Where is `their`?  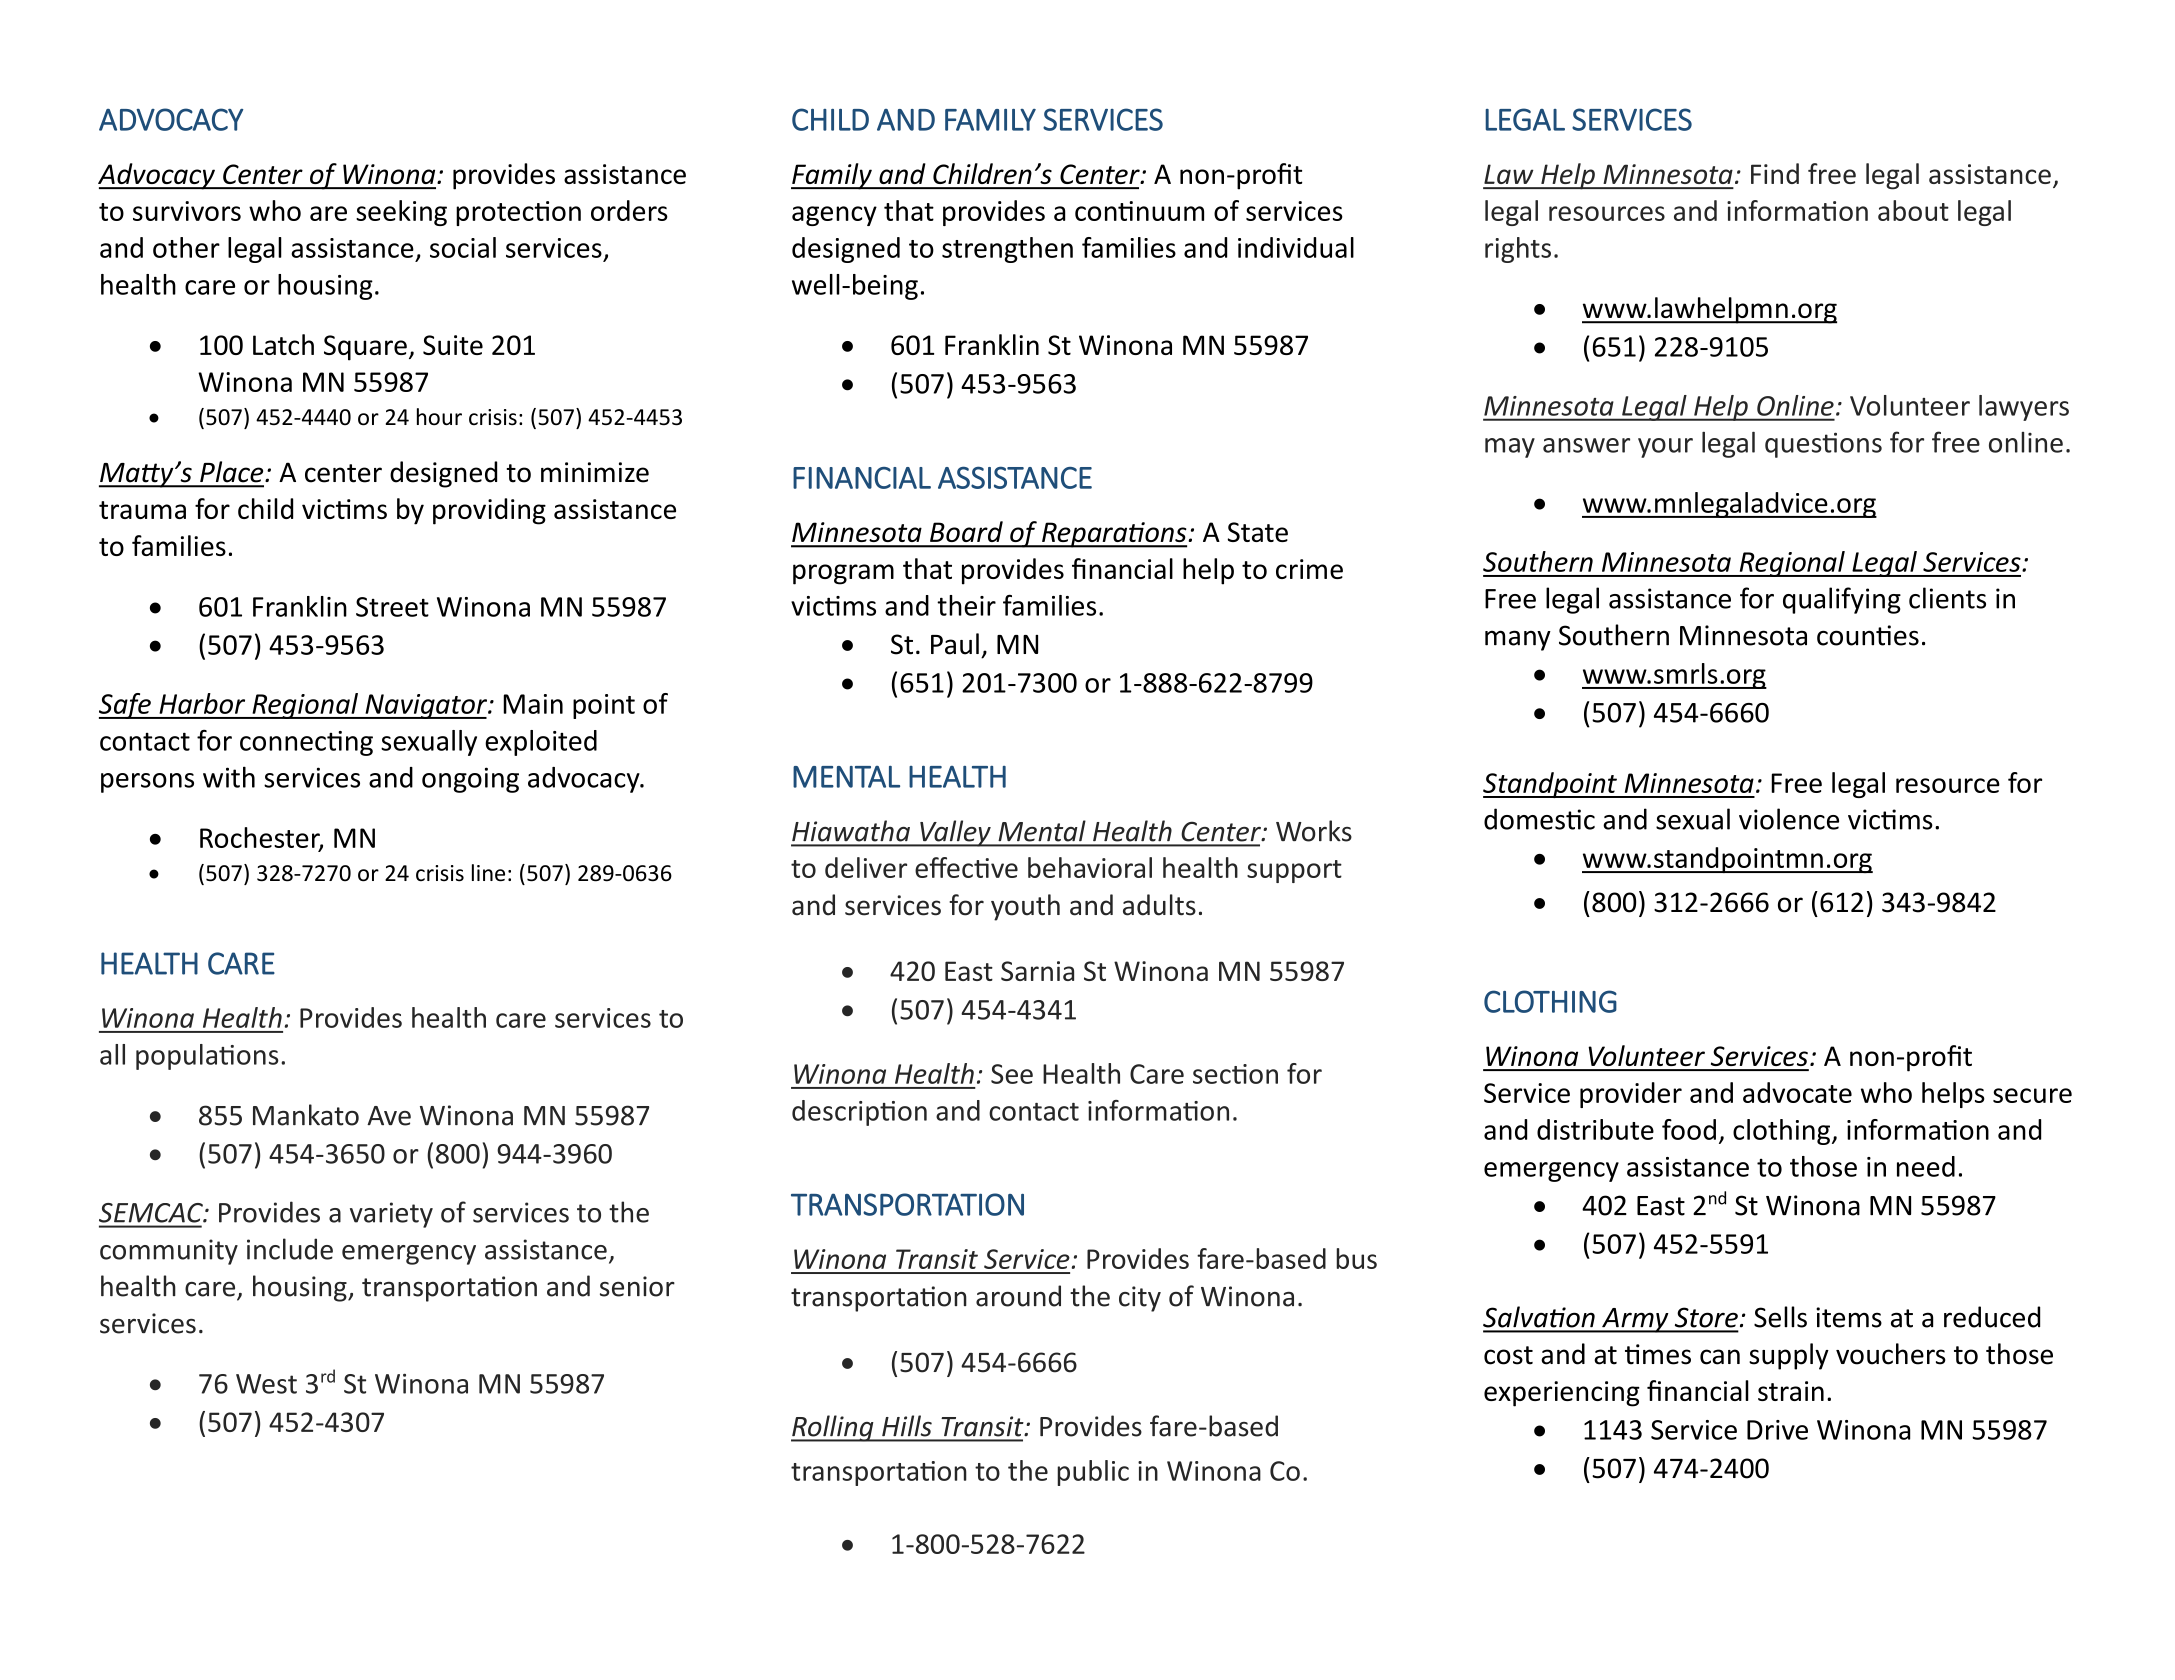 their is located at coordinates (966, 605).
